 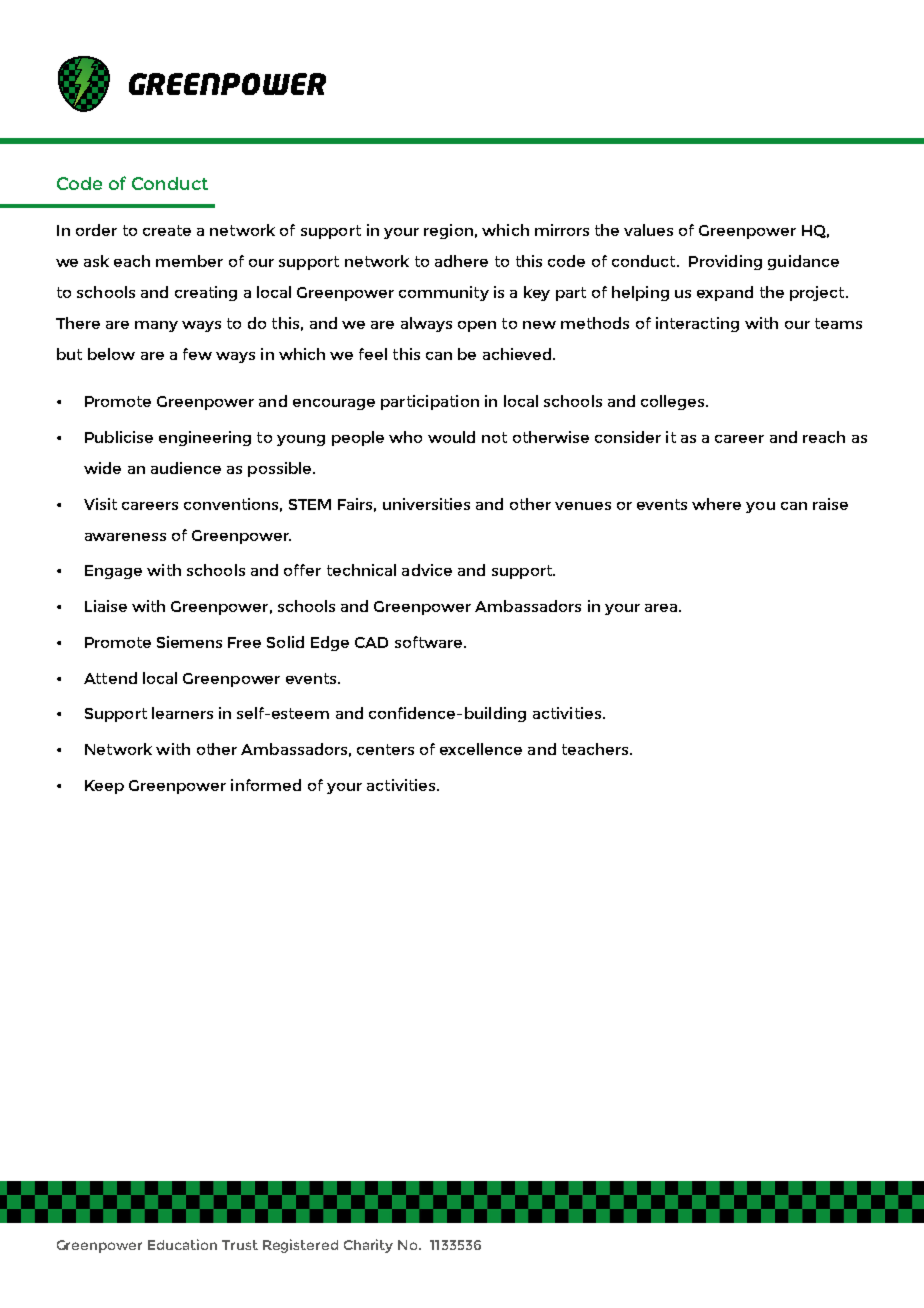 What do you see at coordinates (182, 1244) in the page?
I see `Education` at bounding box center [182, 1244].
